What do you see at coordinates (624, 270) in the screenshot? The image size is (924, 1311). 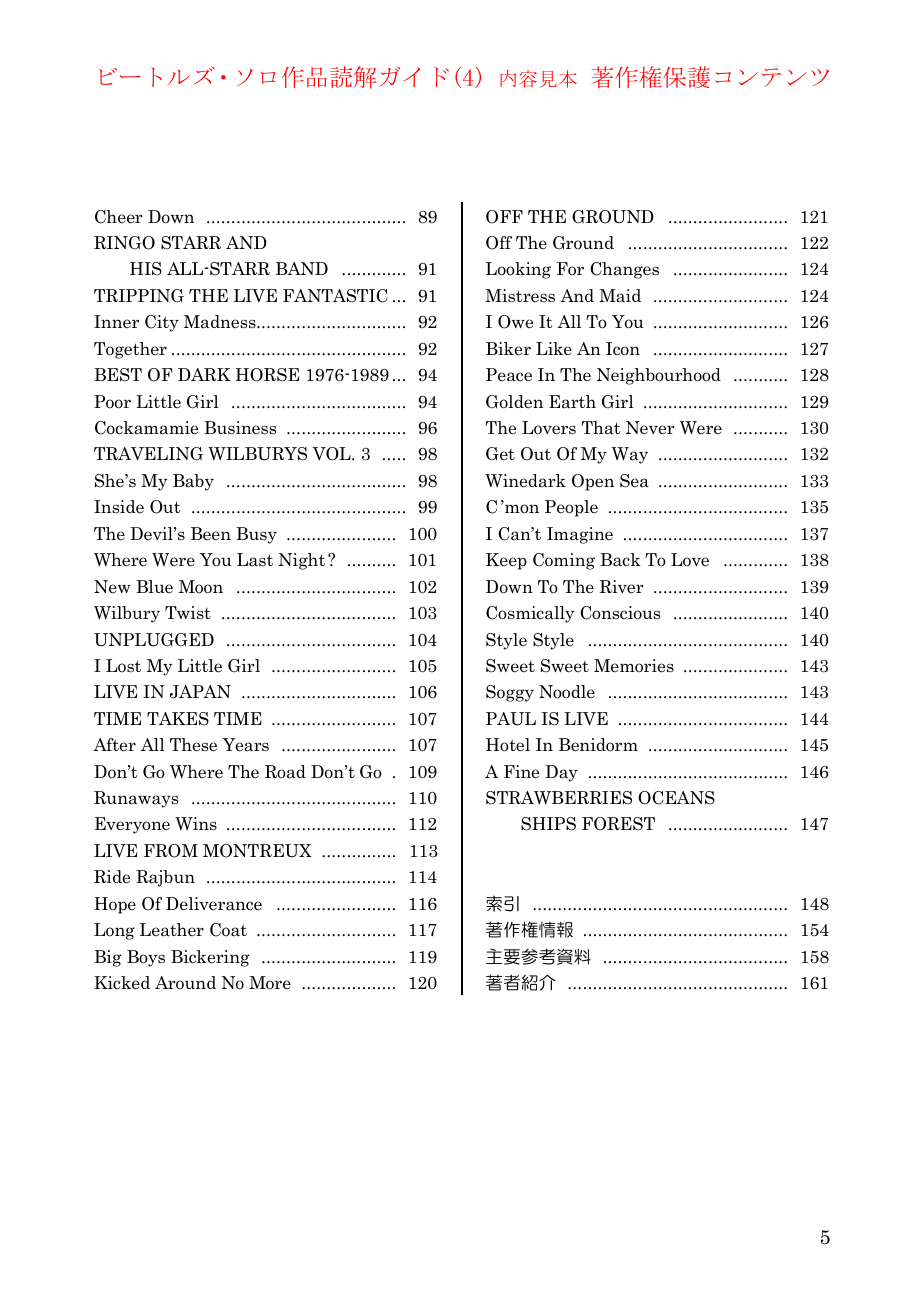 I see `Changes` at bounding box center [624, 270].
